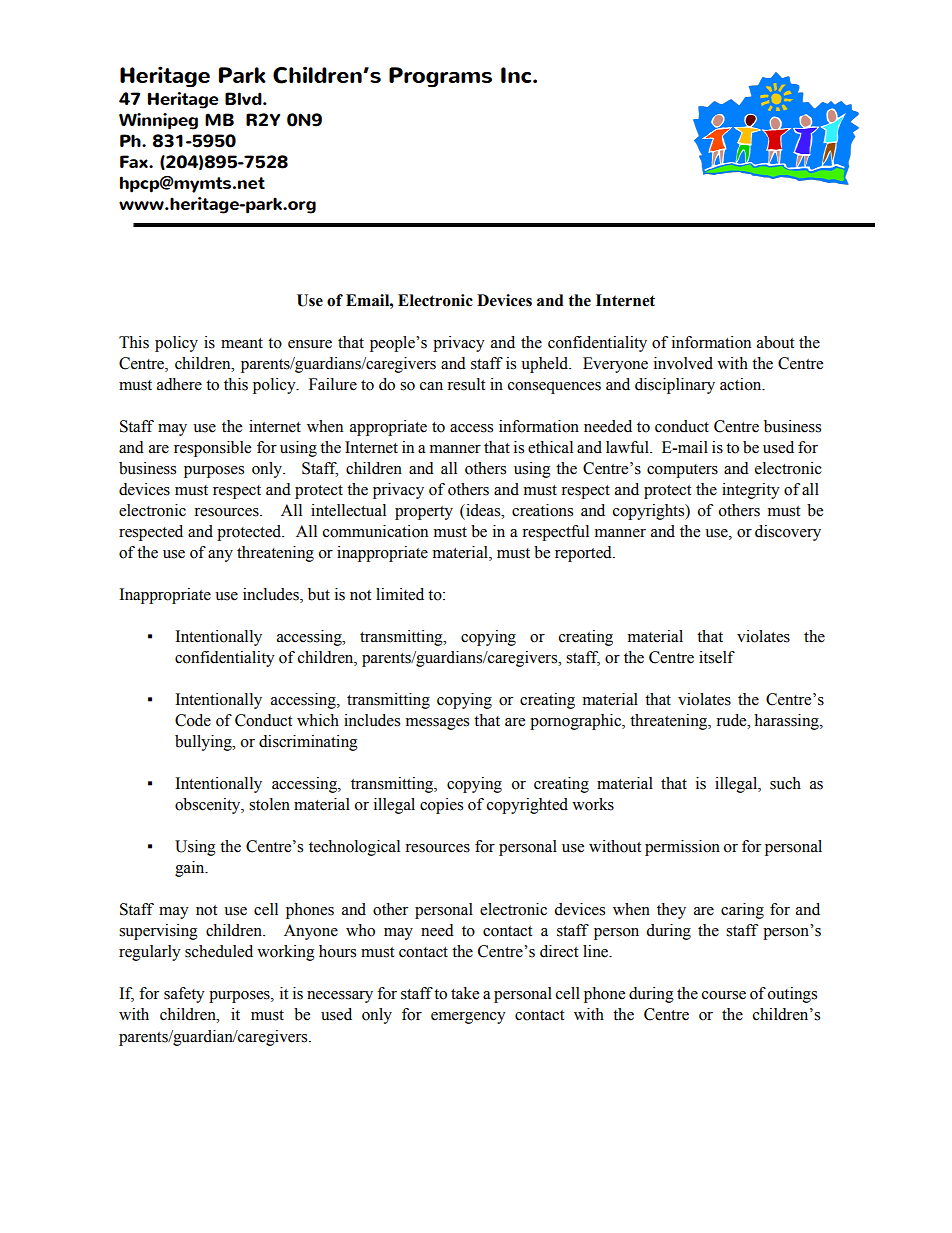  I want to click on messages, so click(437, 724).
